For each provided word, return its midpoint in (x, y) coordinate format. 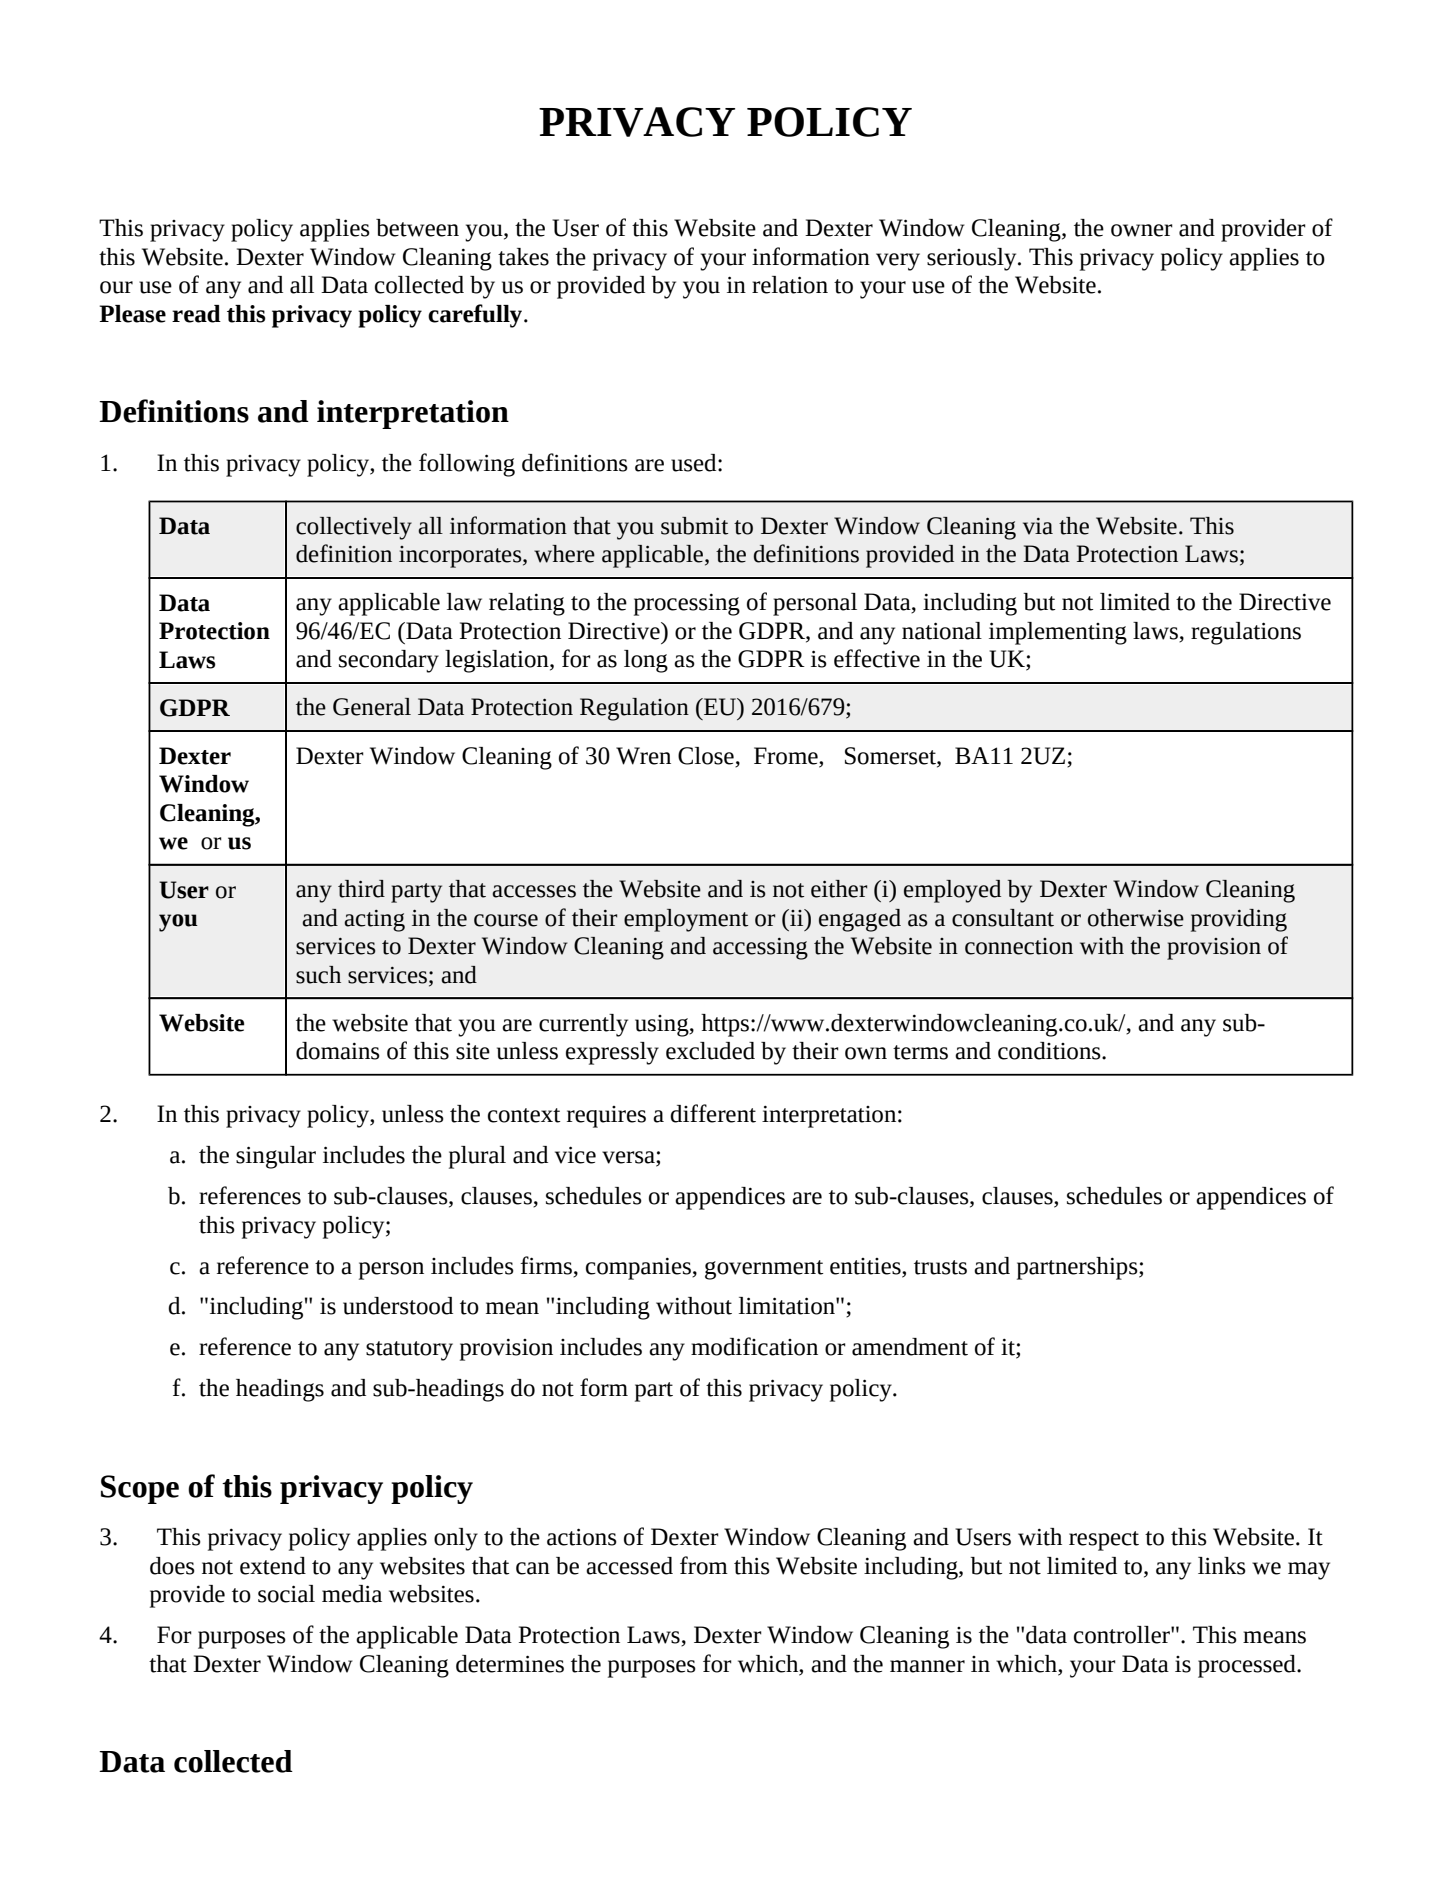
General (372, 707)
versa (629, 1158)
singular (276, 1157)
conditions (1050, 1051)
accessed (629, 1566)
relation (790, 285)
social (286, 1594)
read (196, 314)
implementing (1058, 633)
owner (1142, 230)
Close (706, 756)
